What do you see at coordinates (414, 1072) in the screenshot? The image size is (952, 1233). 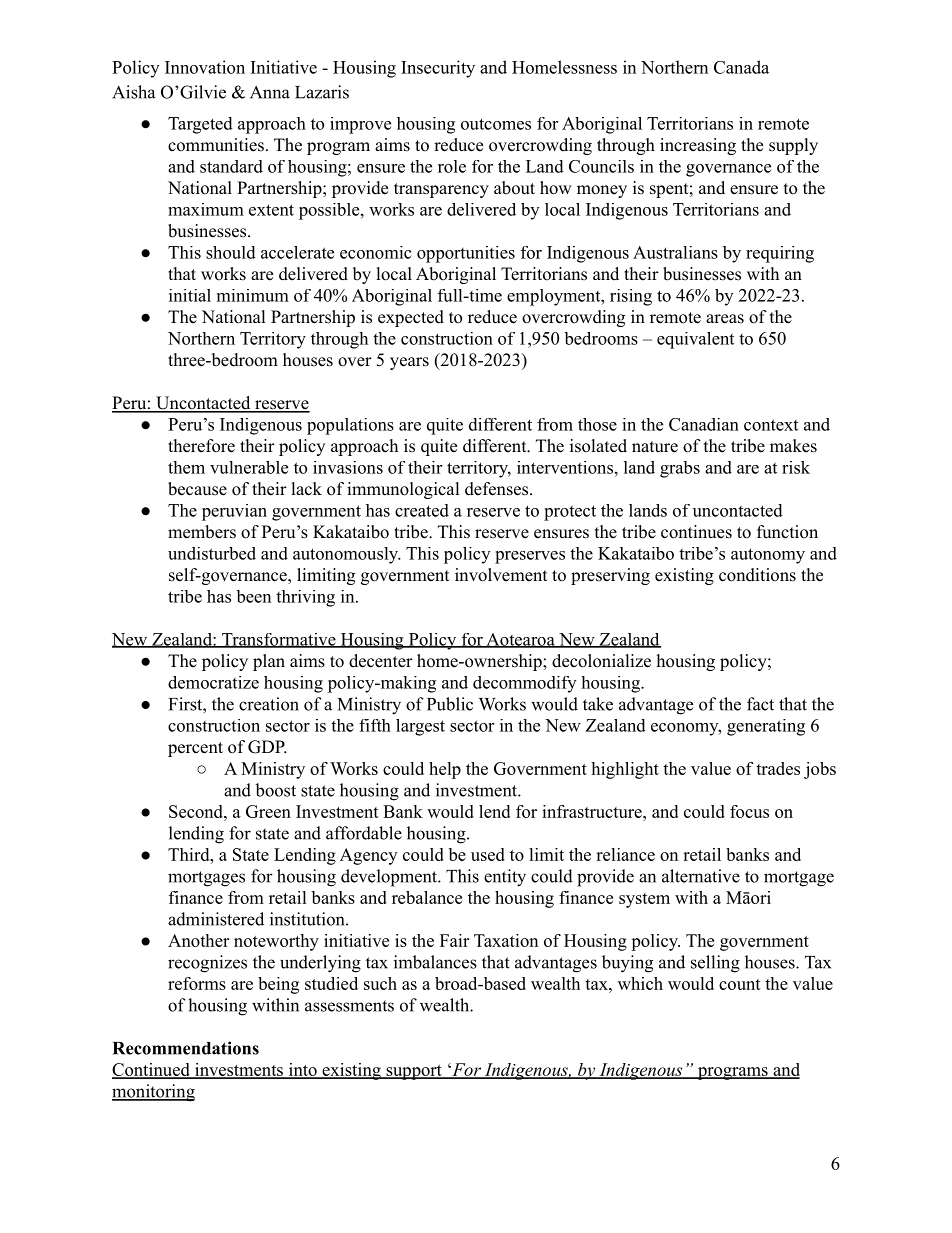 I see `support` at bounding box center [414, 1072].
